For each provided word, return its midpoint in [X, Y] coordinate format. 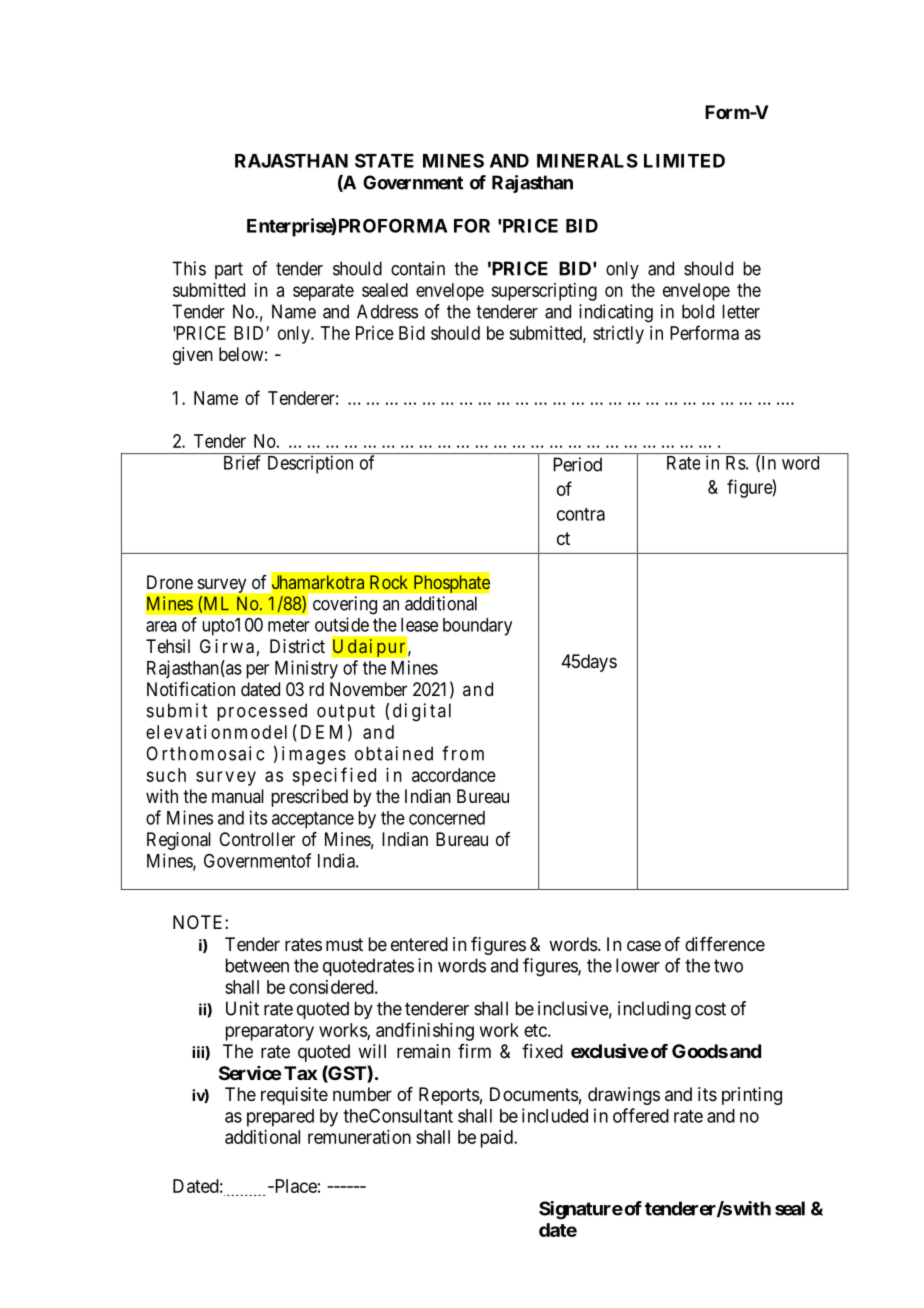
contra [581, 514]
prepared [280, 1118]
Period [577, 464]
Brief [242, 462]
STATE [384, 160]
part [229, 270]
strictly [618, 335]
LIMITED [684, 161]
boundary [477, 627]
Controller [257, 839]
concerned [447, 818]
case [644, 945]
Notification [191, 689]
